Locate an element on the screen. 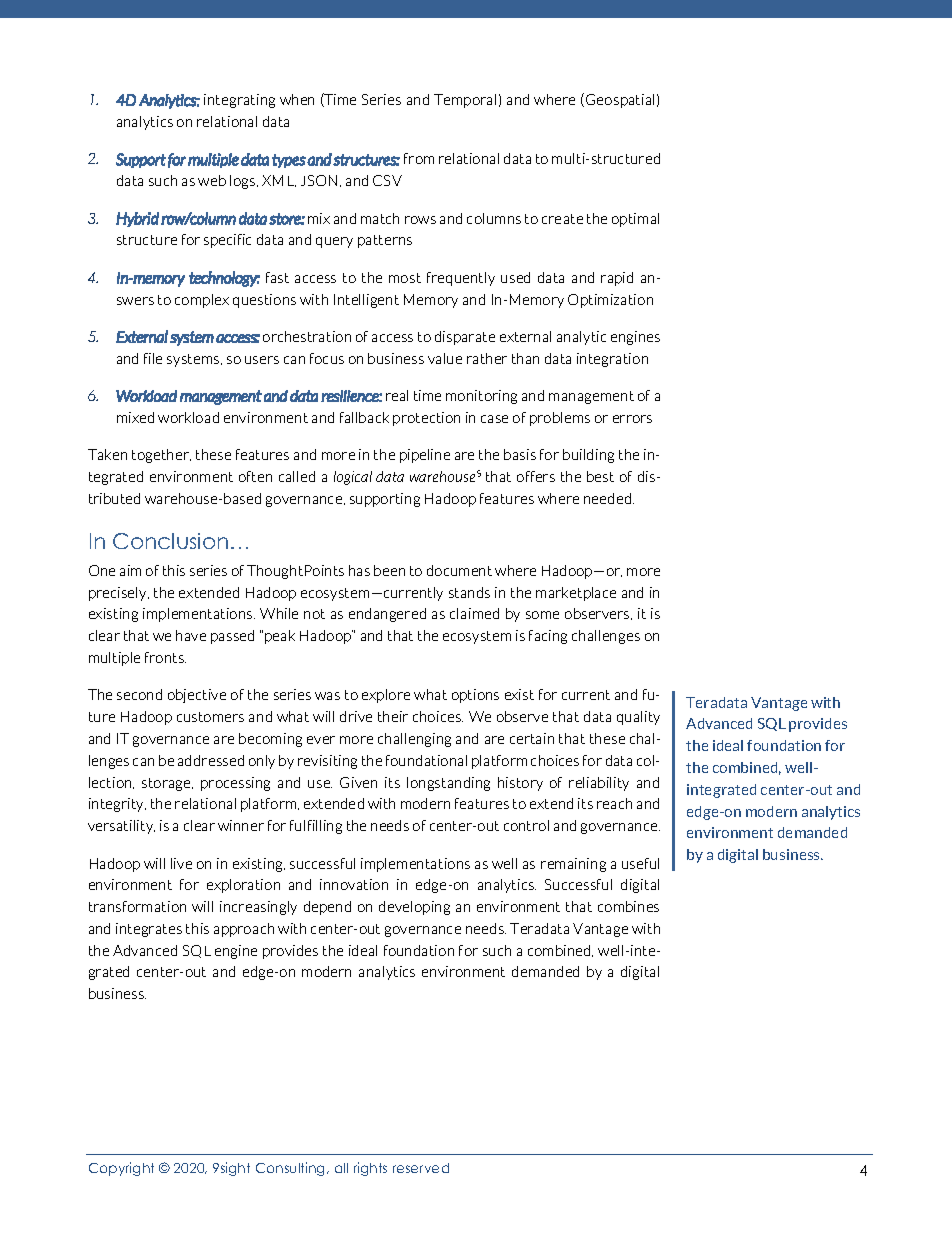 This screenshot has width=952, height=1233. fronts is located at coordinates (165, 657).
